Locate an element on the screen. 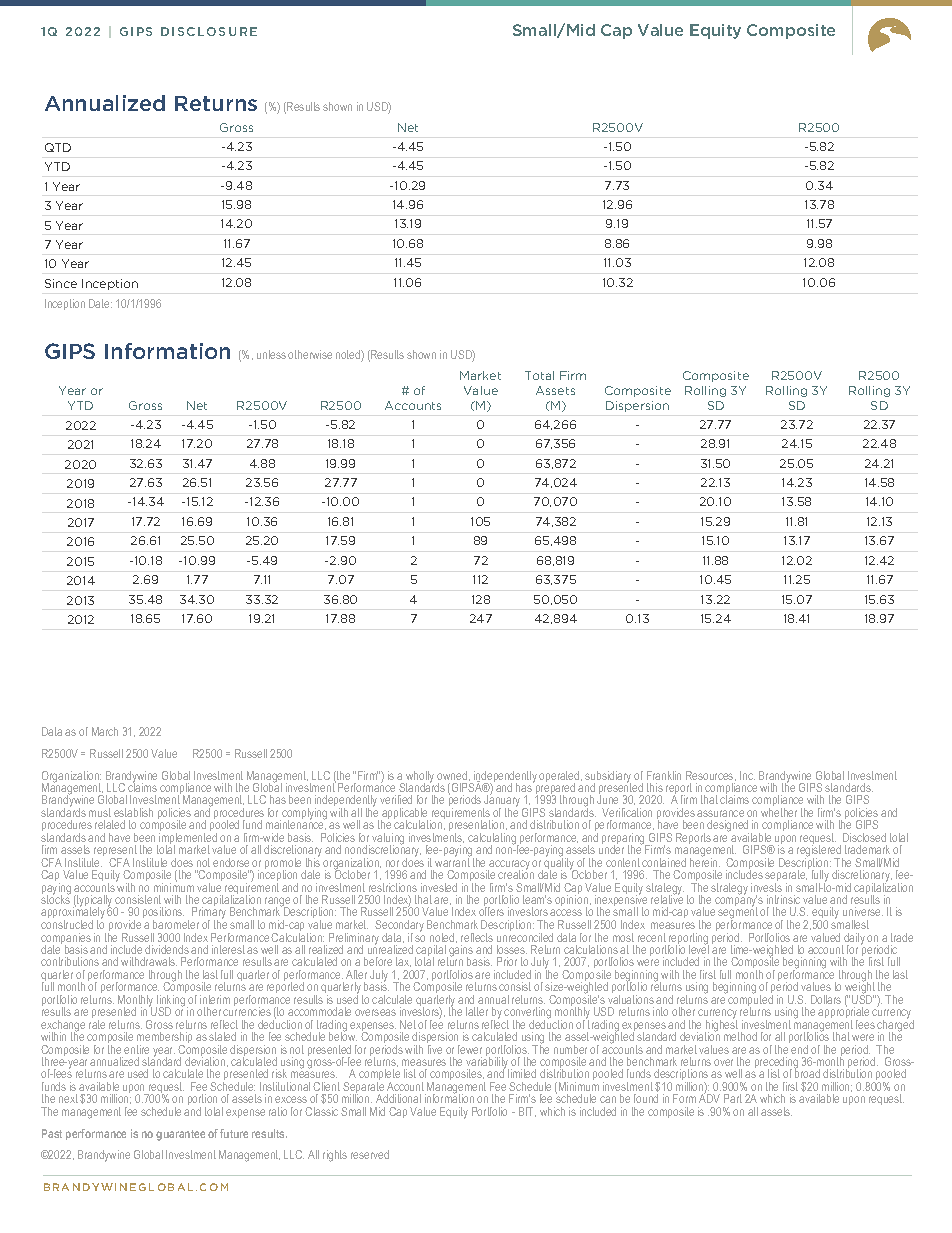  QTD is located at coordinates (58, 147).
